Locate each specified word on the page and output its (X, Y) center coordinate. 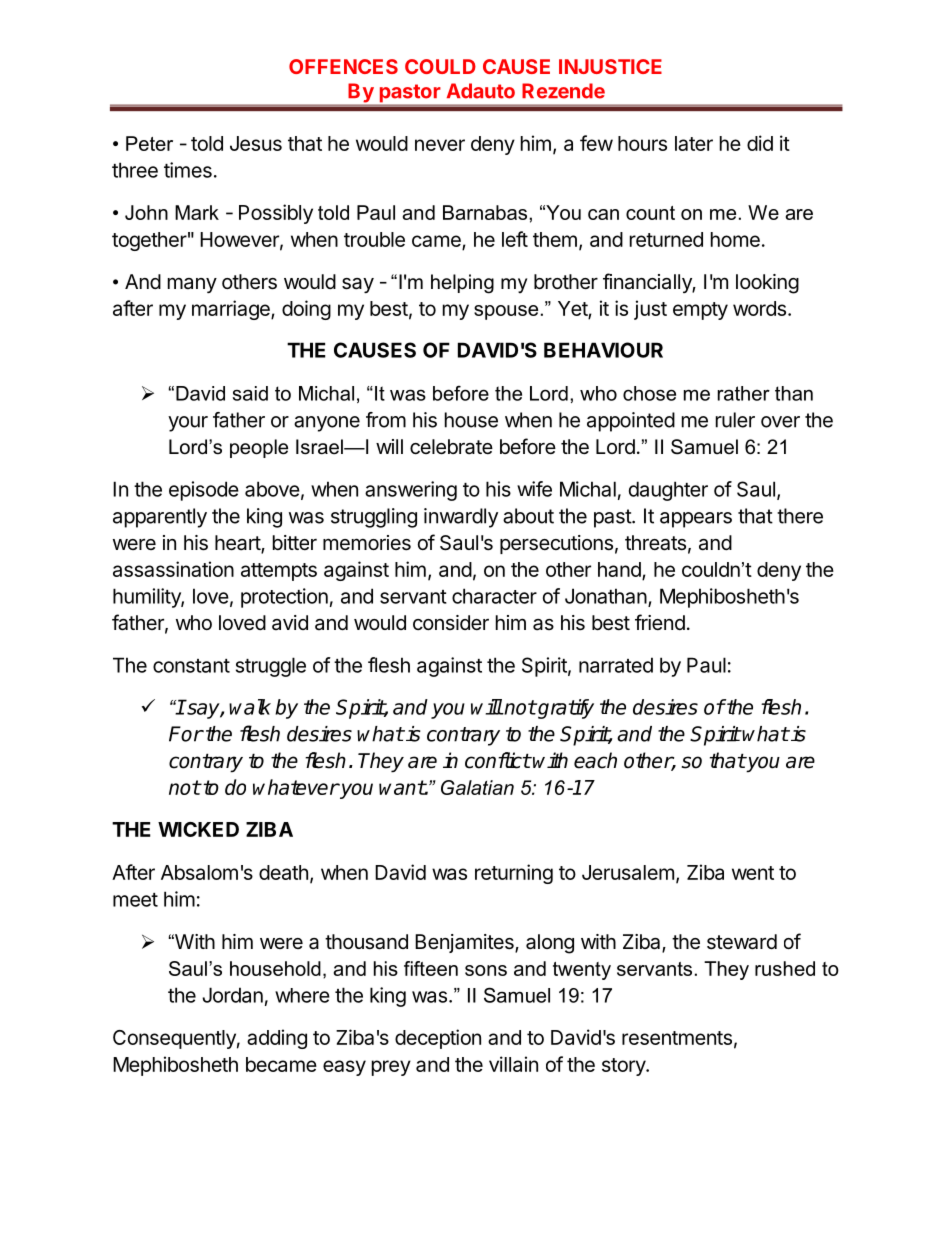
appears (696, 520)
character (494, 596)
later (694, 143)
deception (438, 1039)
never (440, 145)
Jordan (232, 995)
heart (238, 544)
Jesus (256, 143)
